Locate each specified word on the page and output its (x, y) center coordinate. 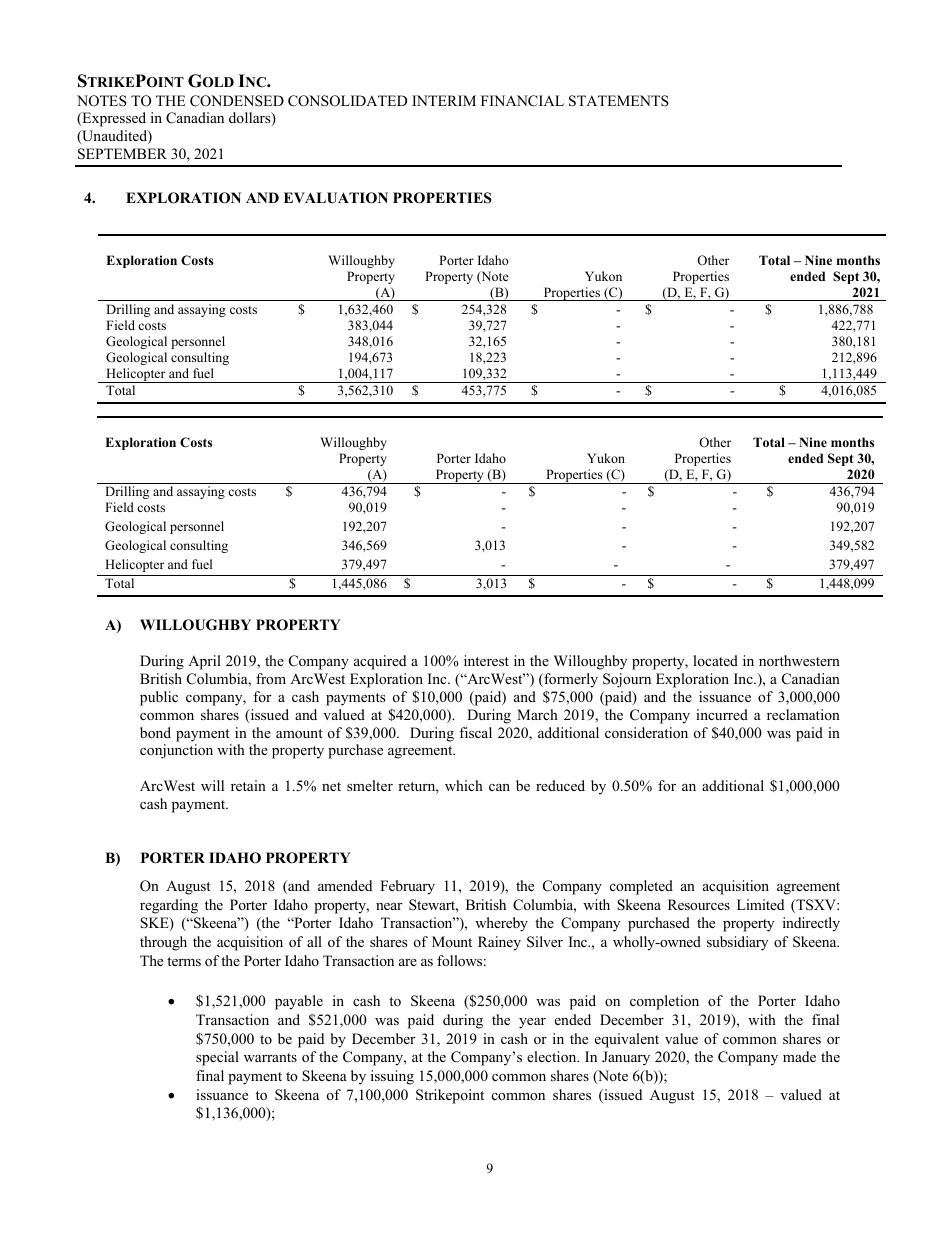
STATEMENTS (619, 101)
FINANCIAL (522, 101)
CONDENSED (237, 101)
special (217, 1058)
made (799, 1056)
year (532, 1023)
